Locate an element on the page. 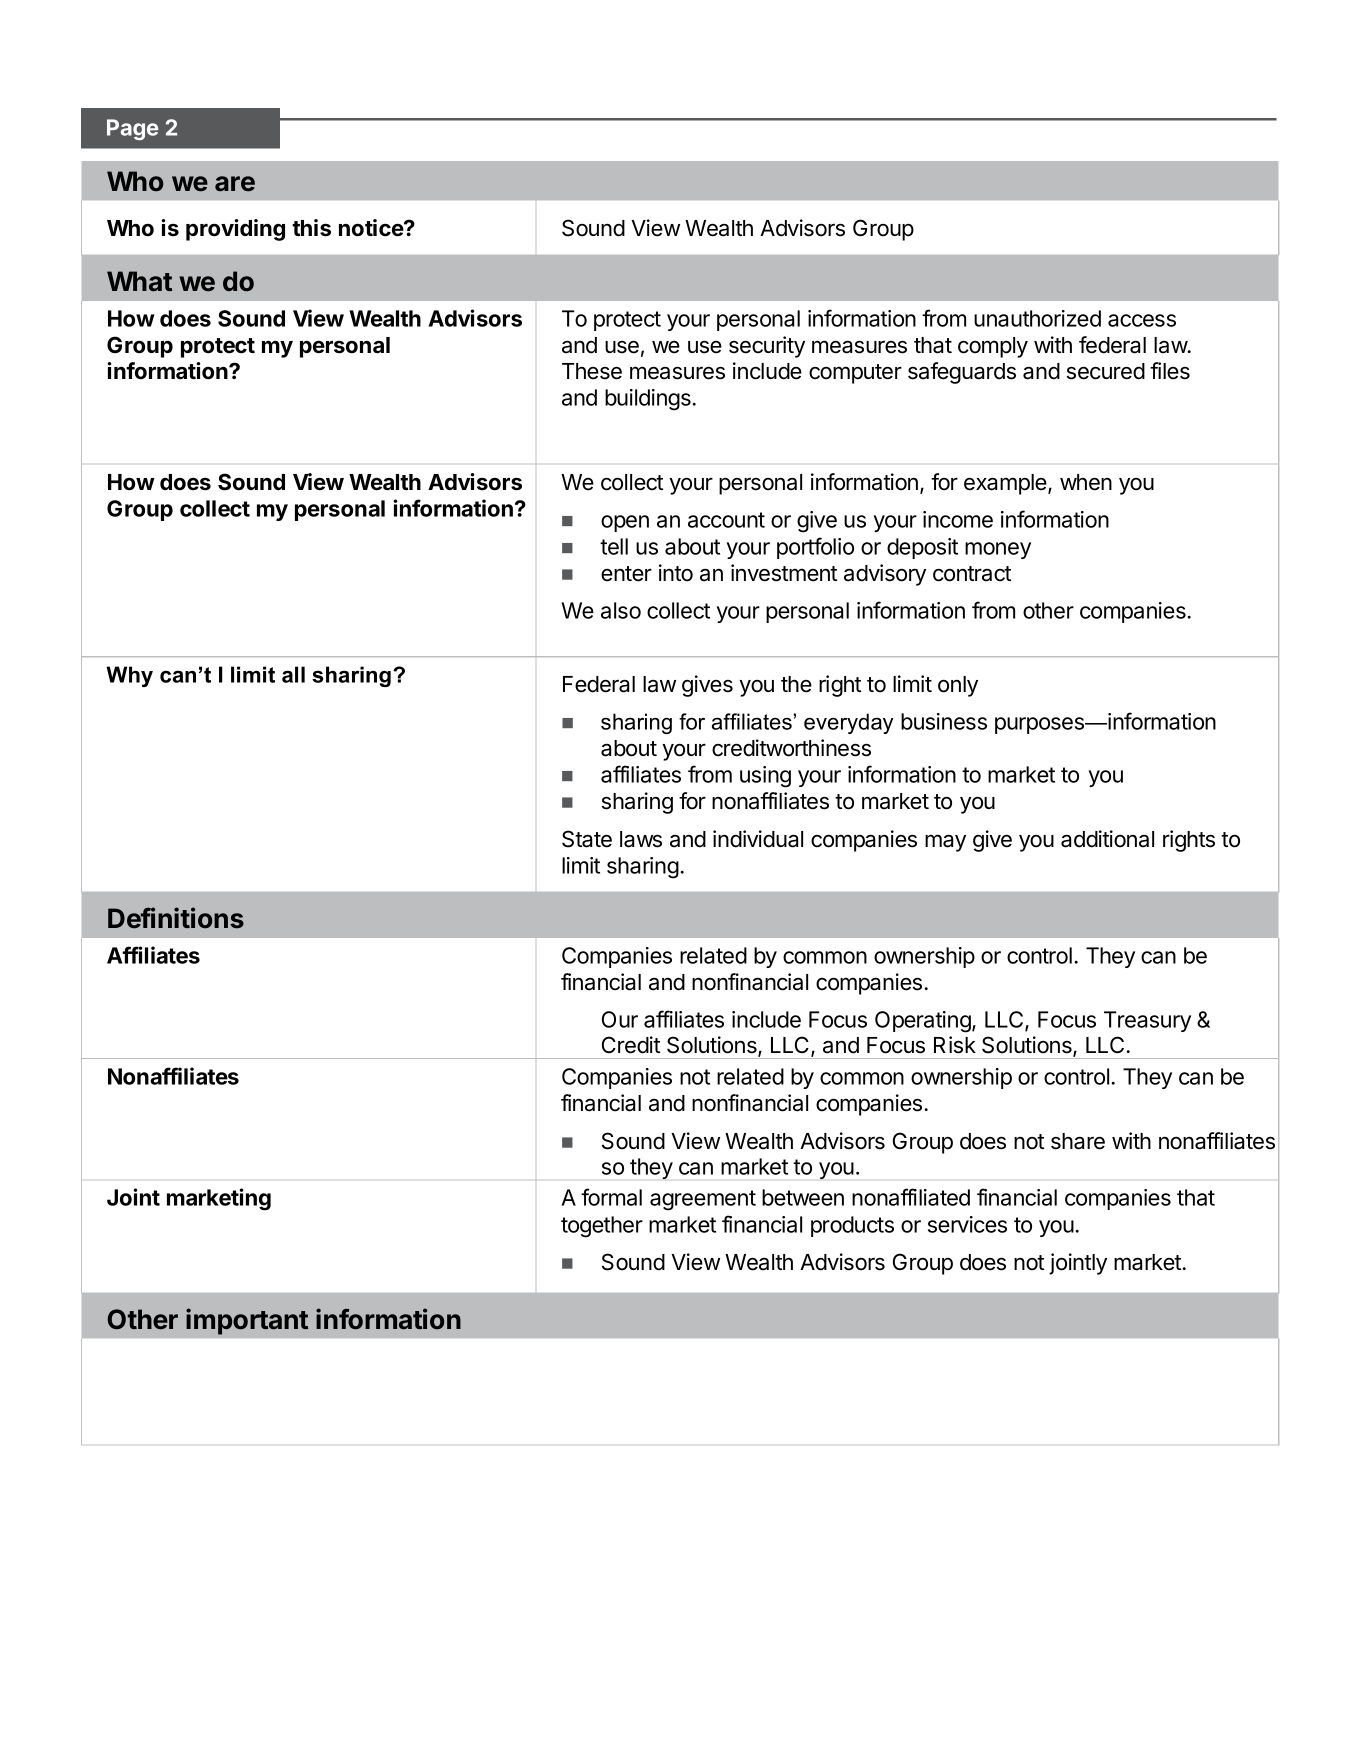  business is located at coordinates (944, 721).
